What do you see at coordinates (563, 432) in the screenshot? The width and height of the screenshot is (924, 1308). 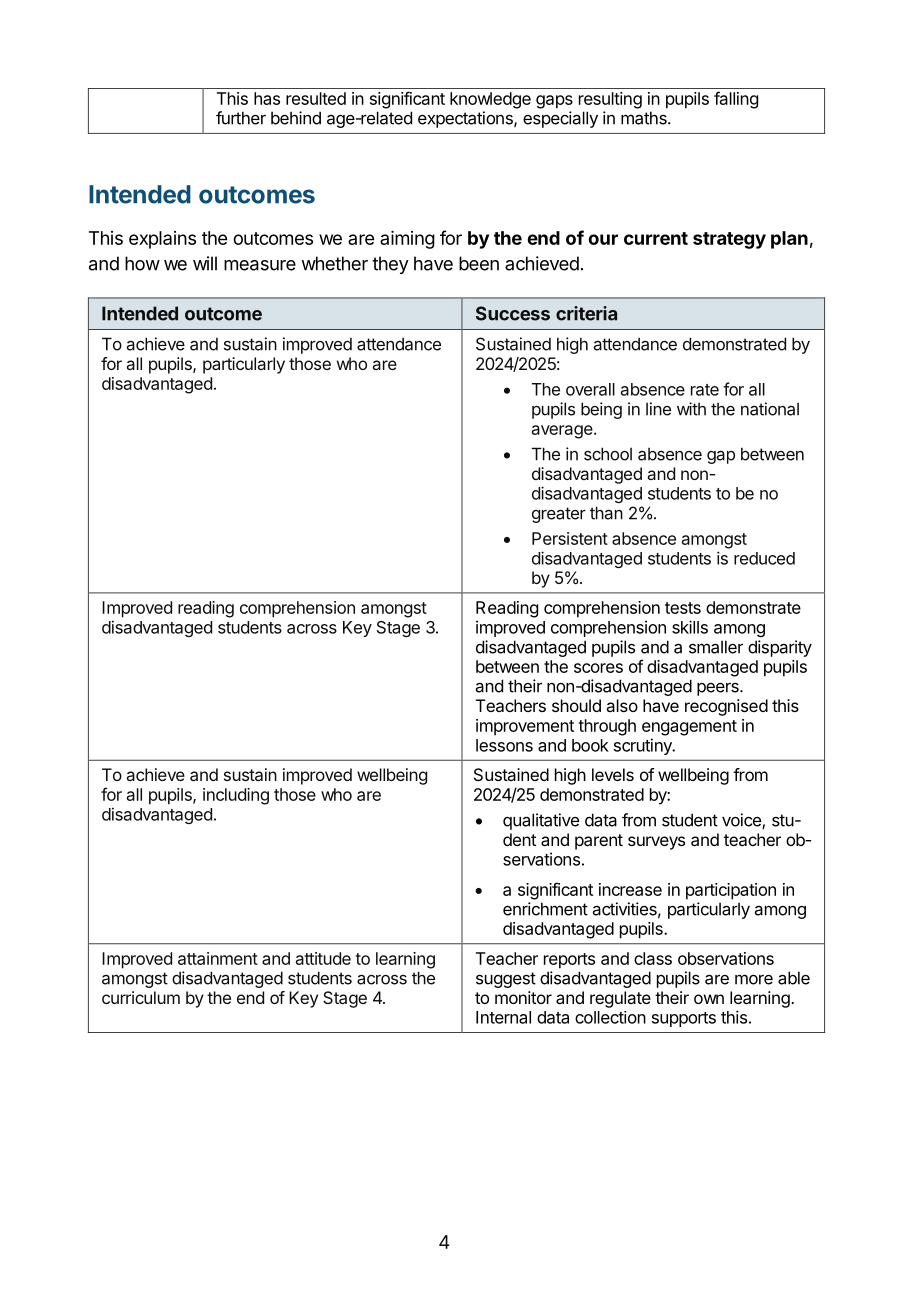 I see `average` at bounding box center [563, 432].
